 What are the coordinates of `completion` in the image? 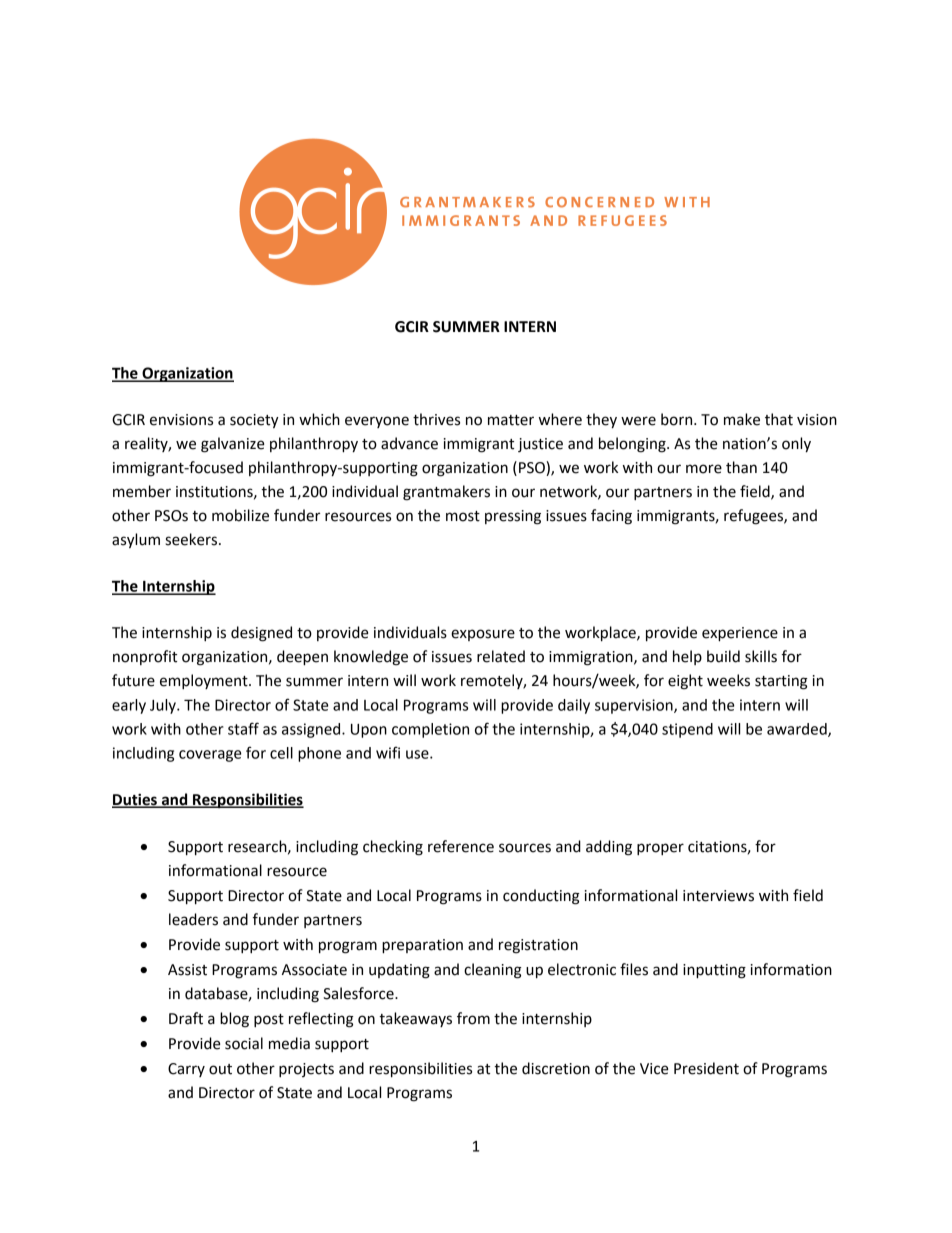 It's located at (430, 730).
